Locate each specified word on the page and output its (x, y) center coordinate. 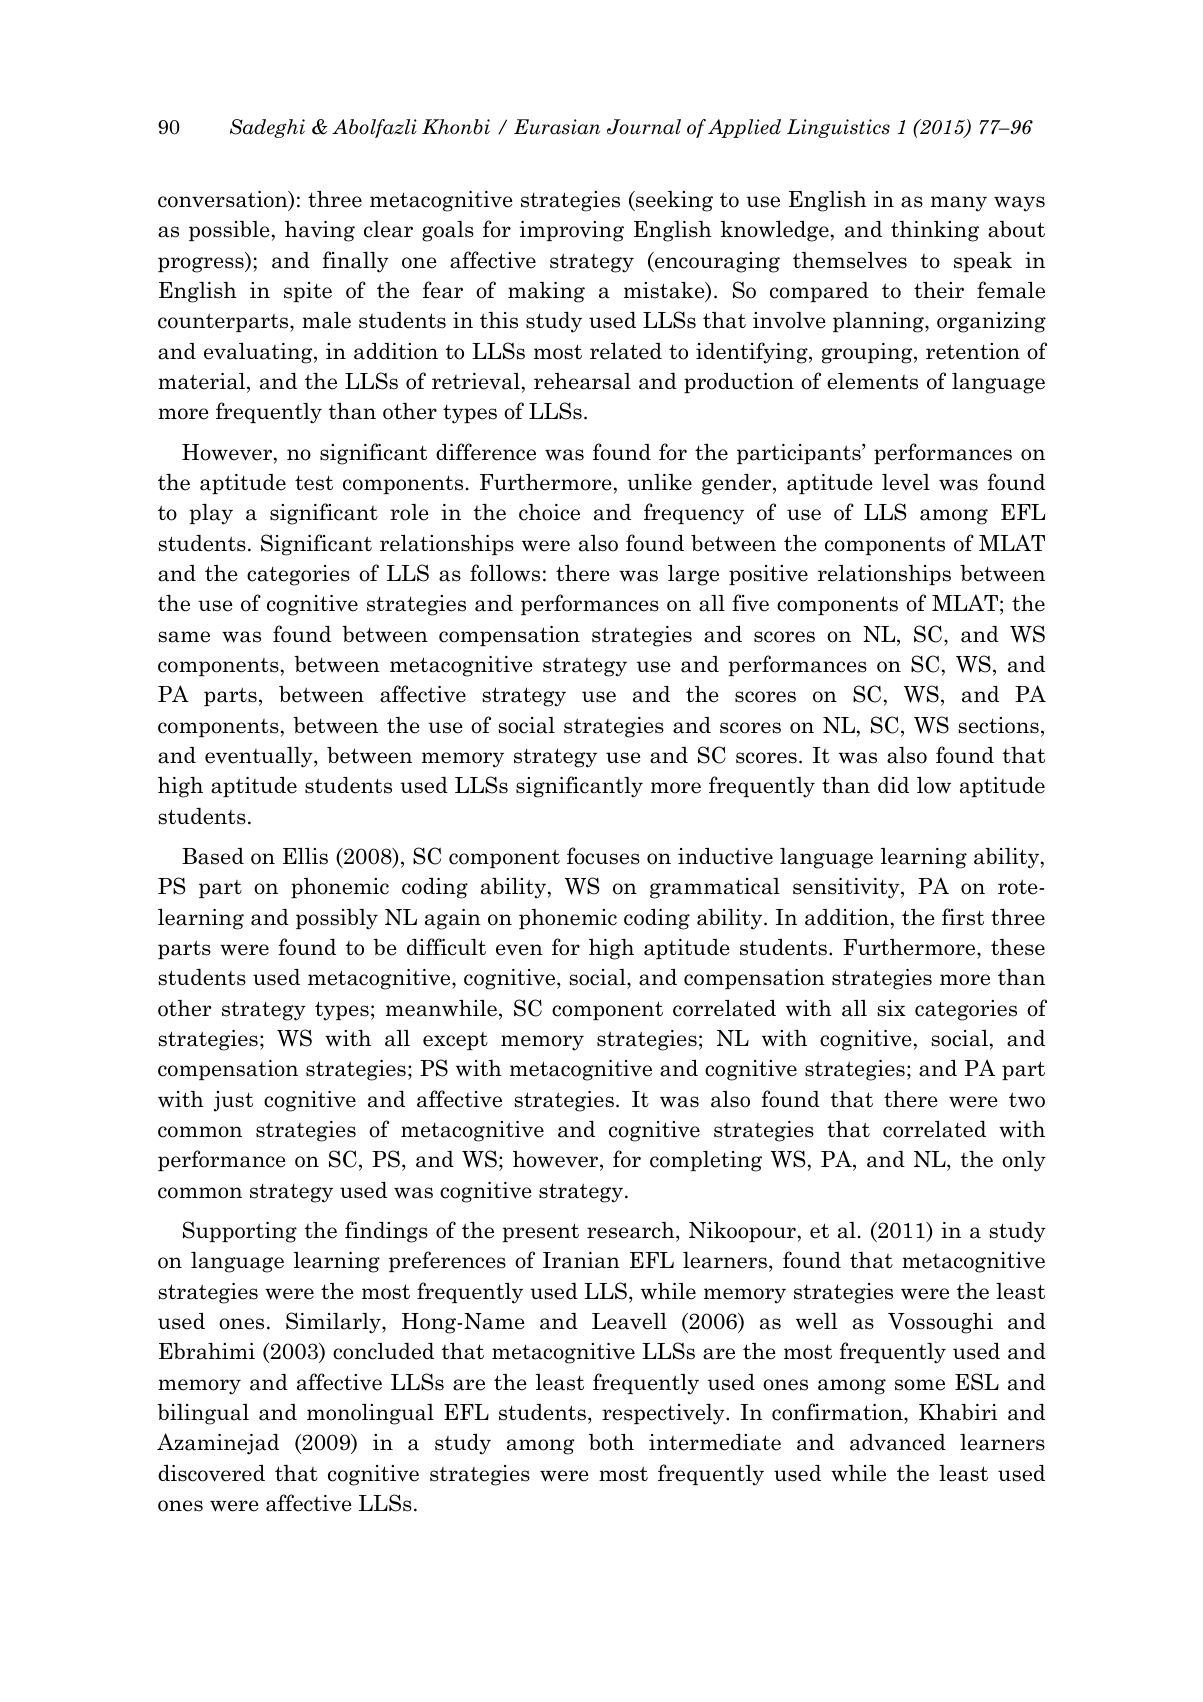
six (891, 1008)
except (455, 1041)
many (959, 204)
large (693, 575)
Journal (644, 127)
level (906, 482)
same (184, 637)
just (233, 1101)
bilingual (203, 1414)
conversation (224, 200)
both (611, 1442)
